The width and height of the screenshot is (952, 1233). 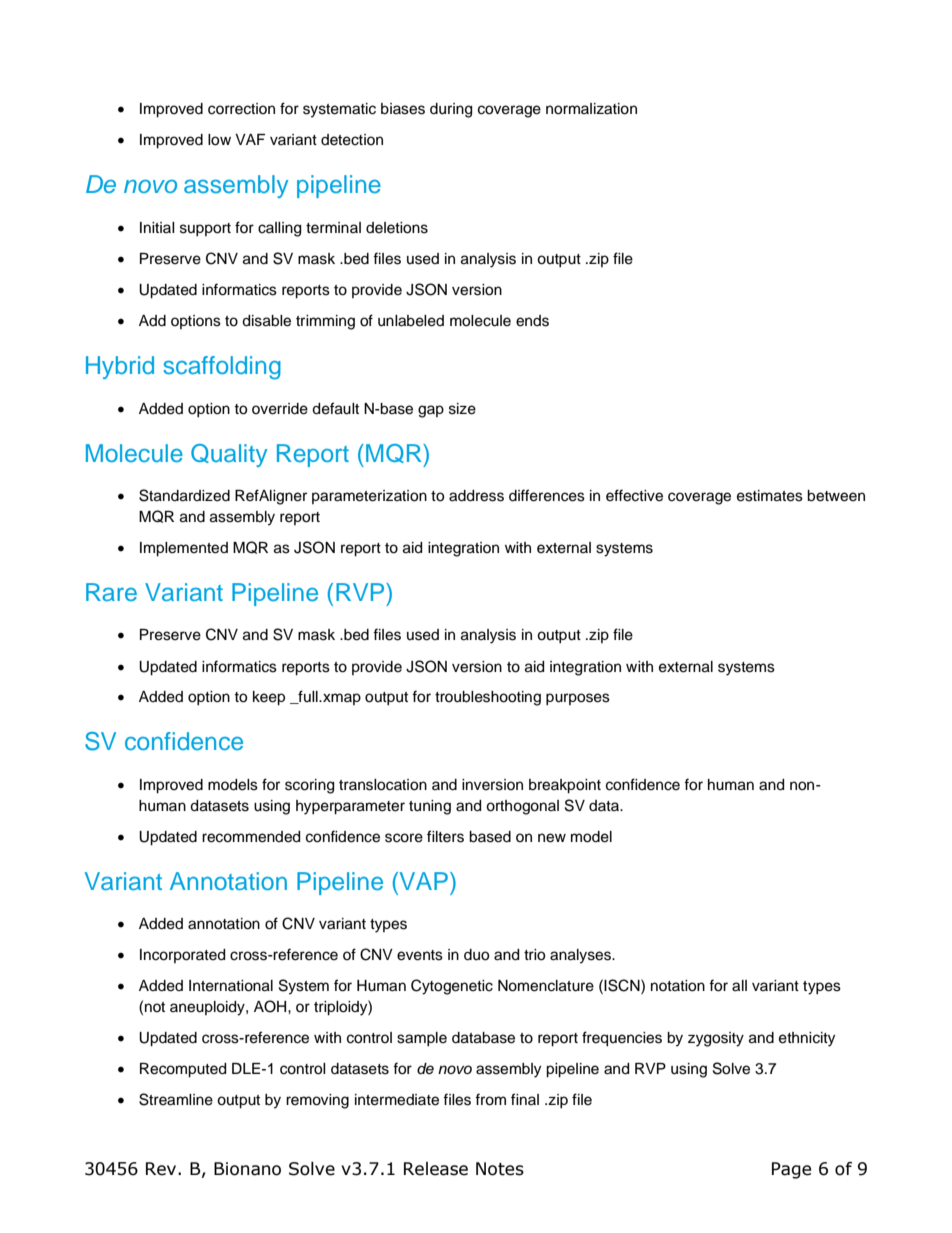 What do you see at coordinates (219, 140) in the screenshot?
I see `low` at bounding box center [219, 140].
